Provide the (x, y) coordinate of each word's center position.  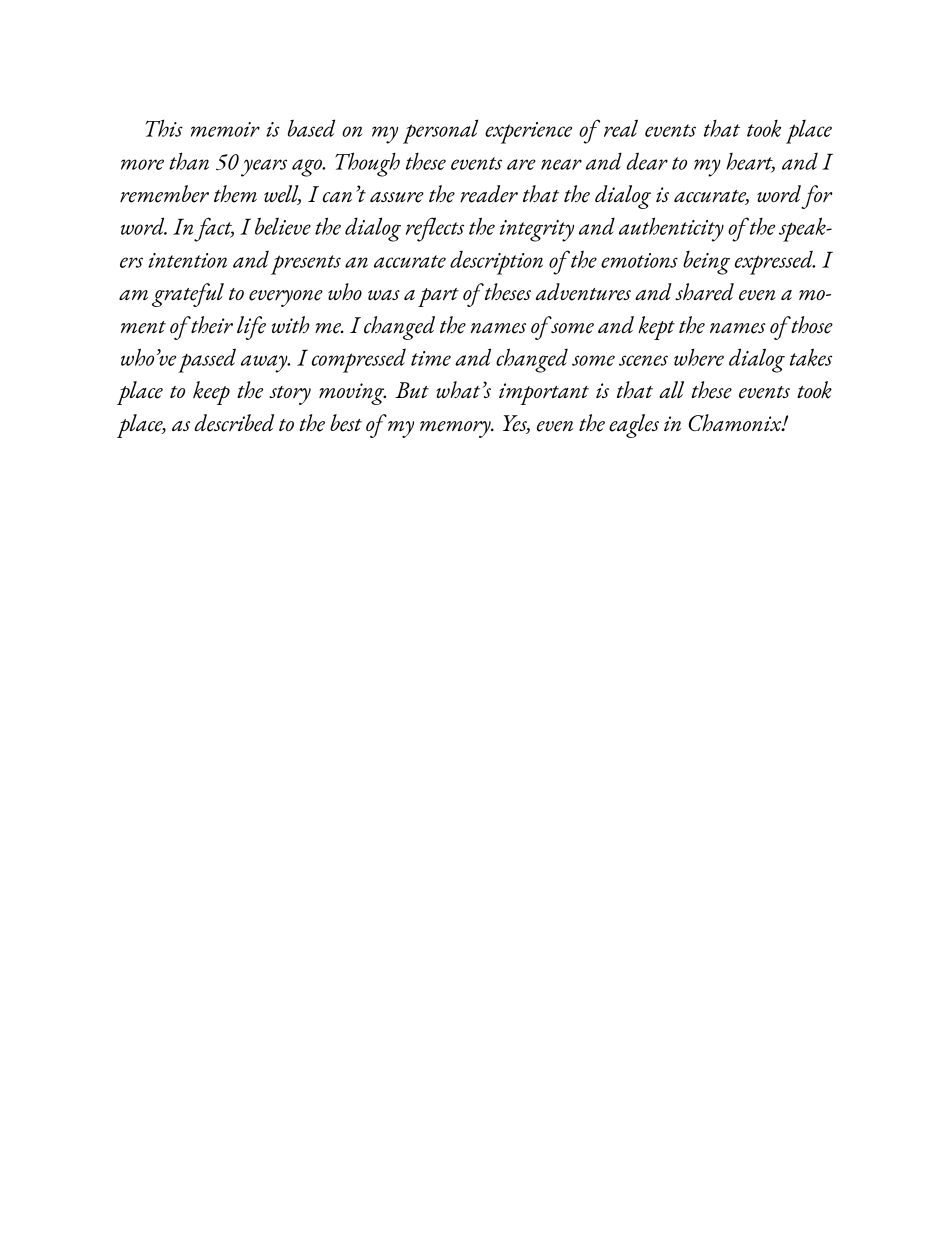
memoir (225, 129)
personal (441, 131)
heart (750, 162)
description (496, 262)
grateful (188, 295)
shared (704, 292)
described (234, 423)
